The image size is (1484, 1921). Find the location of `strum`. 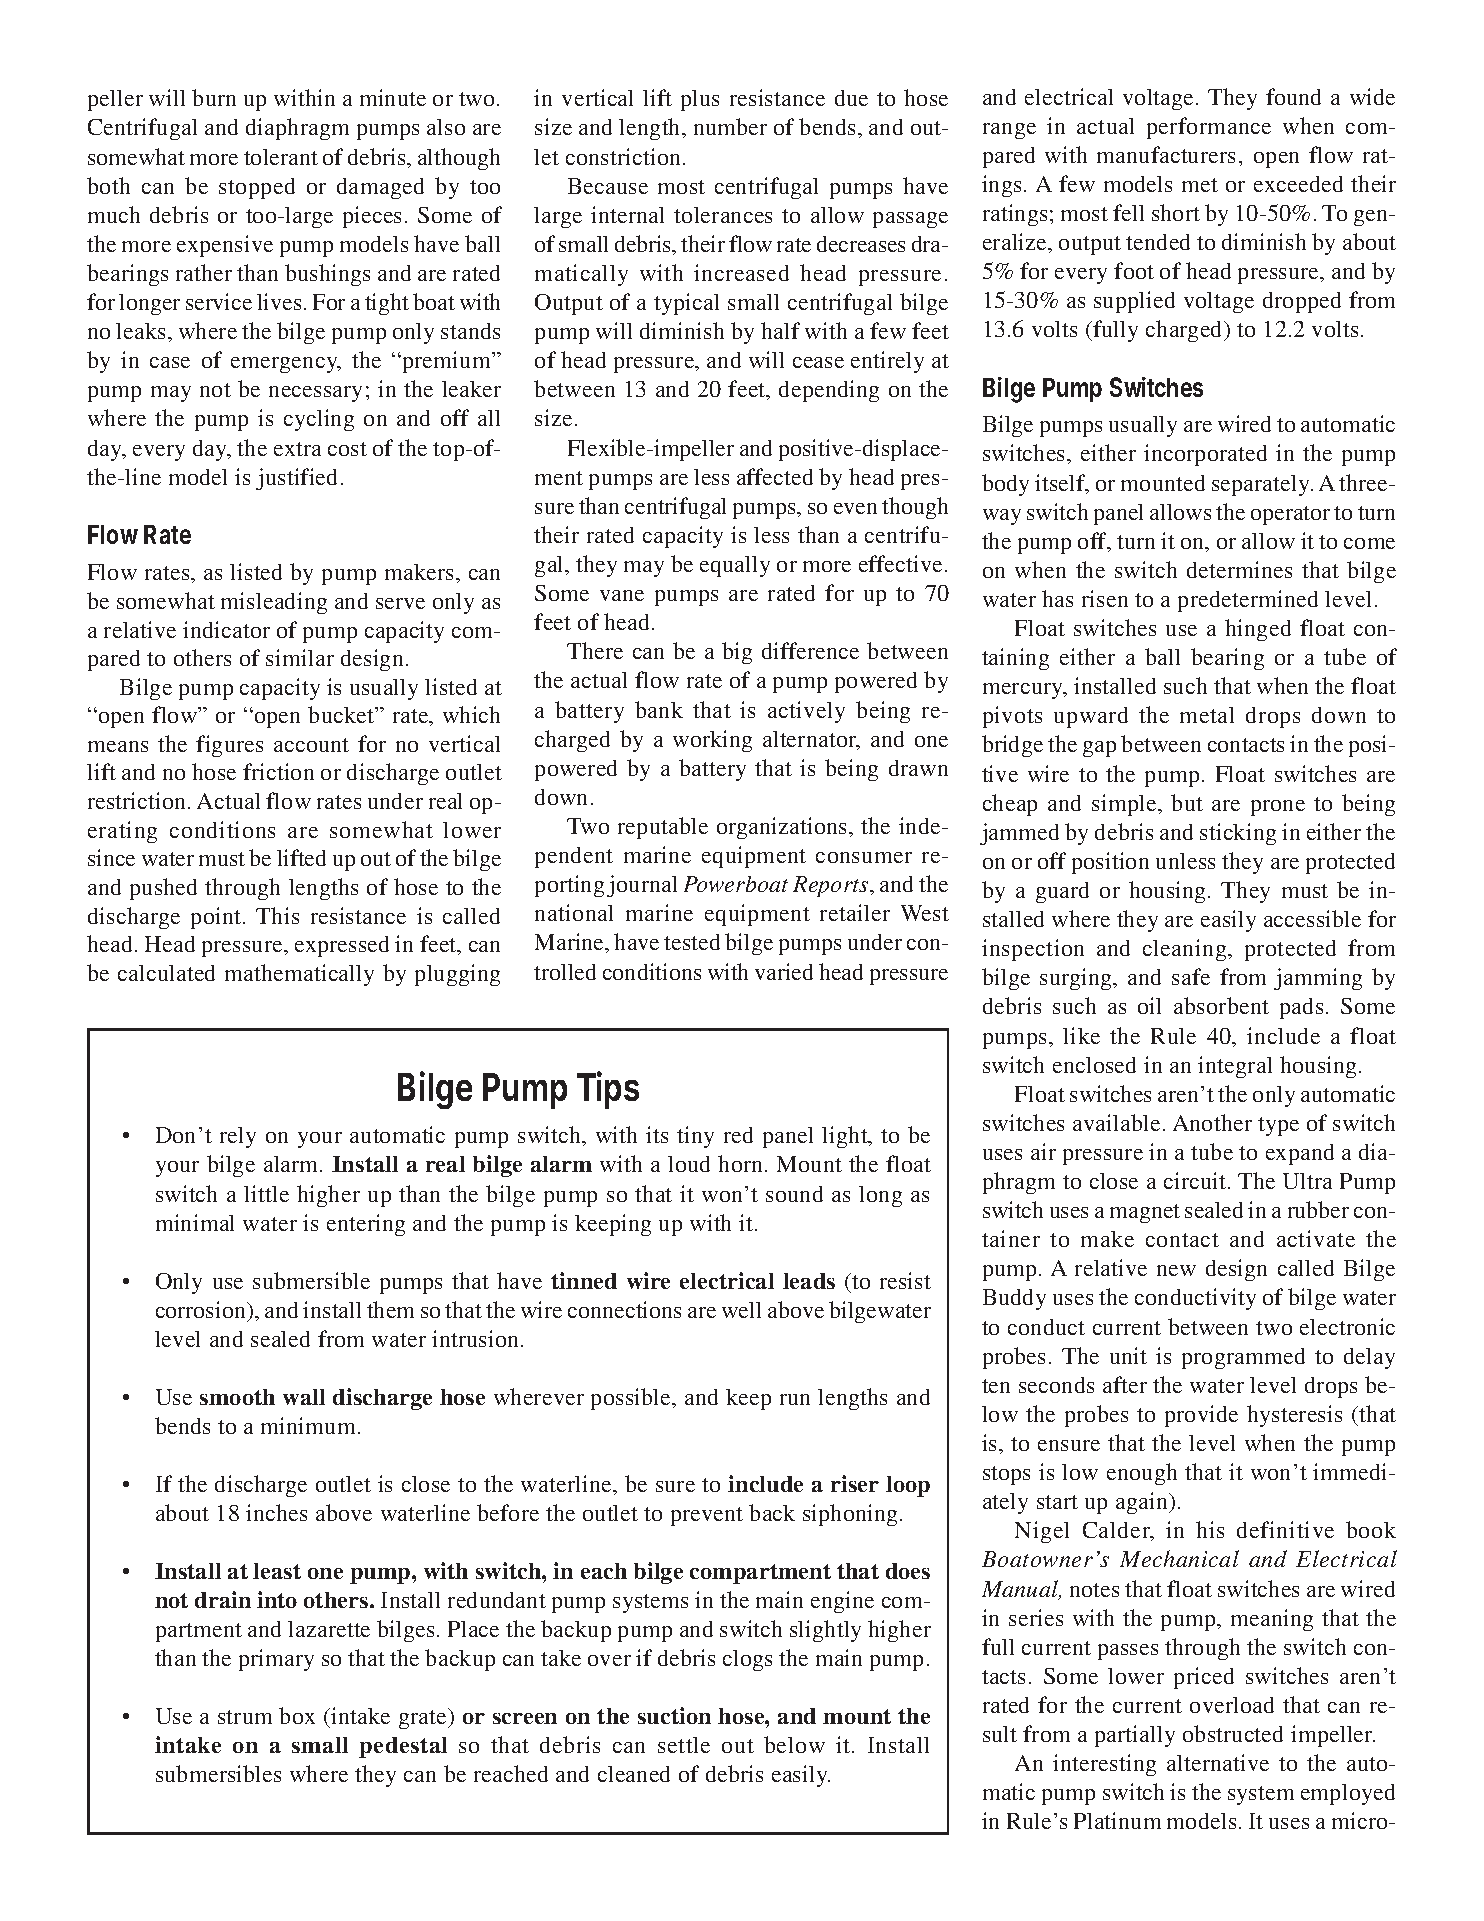

strum is located at coordinates (245, 1717).
